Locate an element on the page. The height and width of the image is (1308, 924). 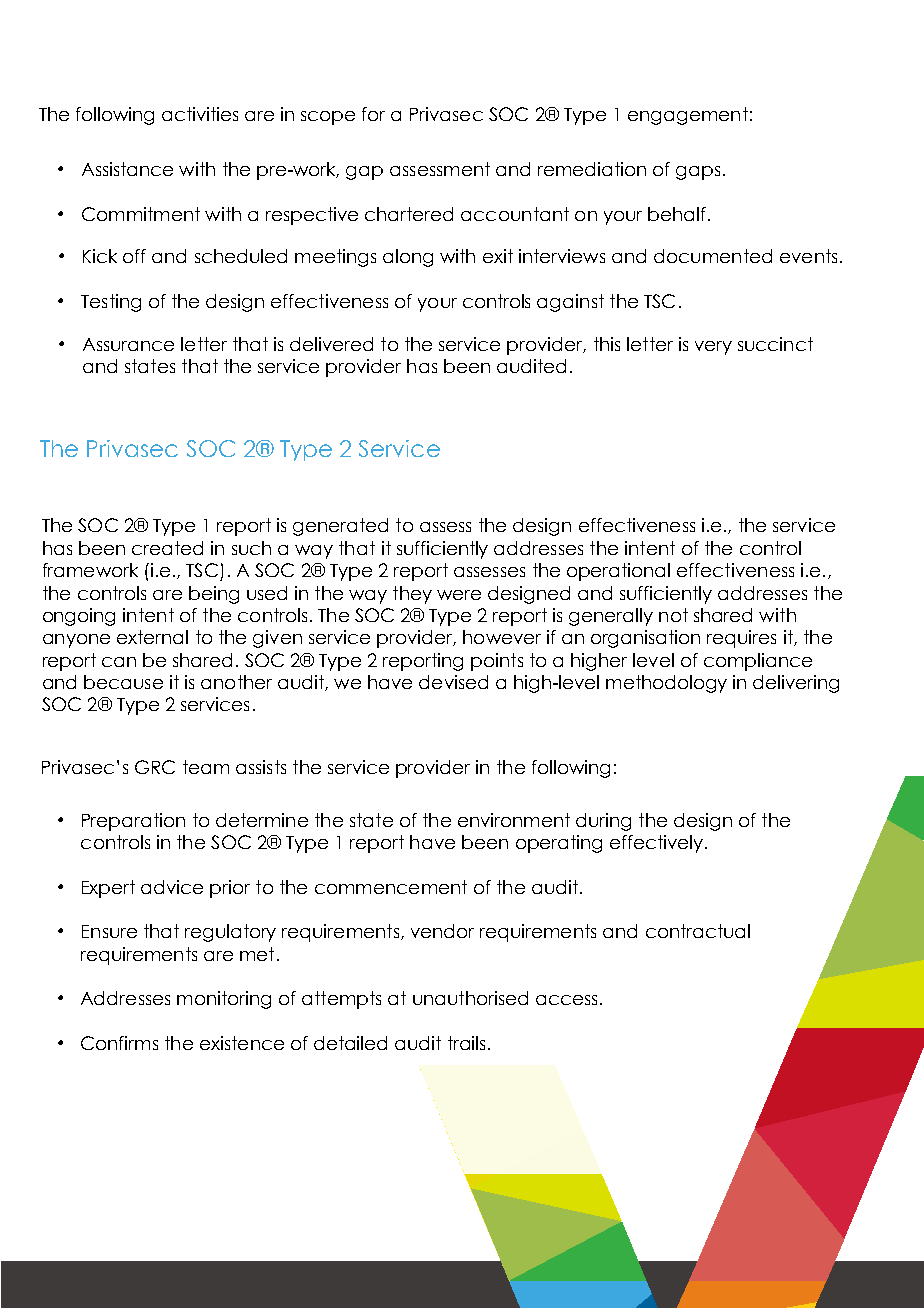
Assistance is located at coordinates (127, 169).
